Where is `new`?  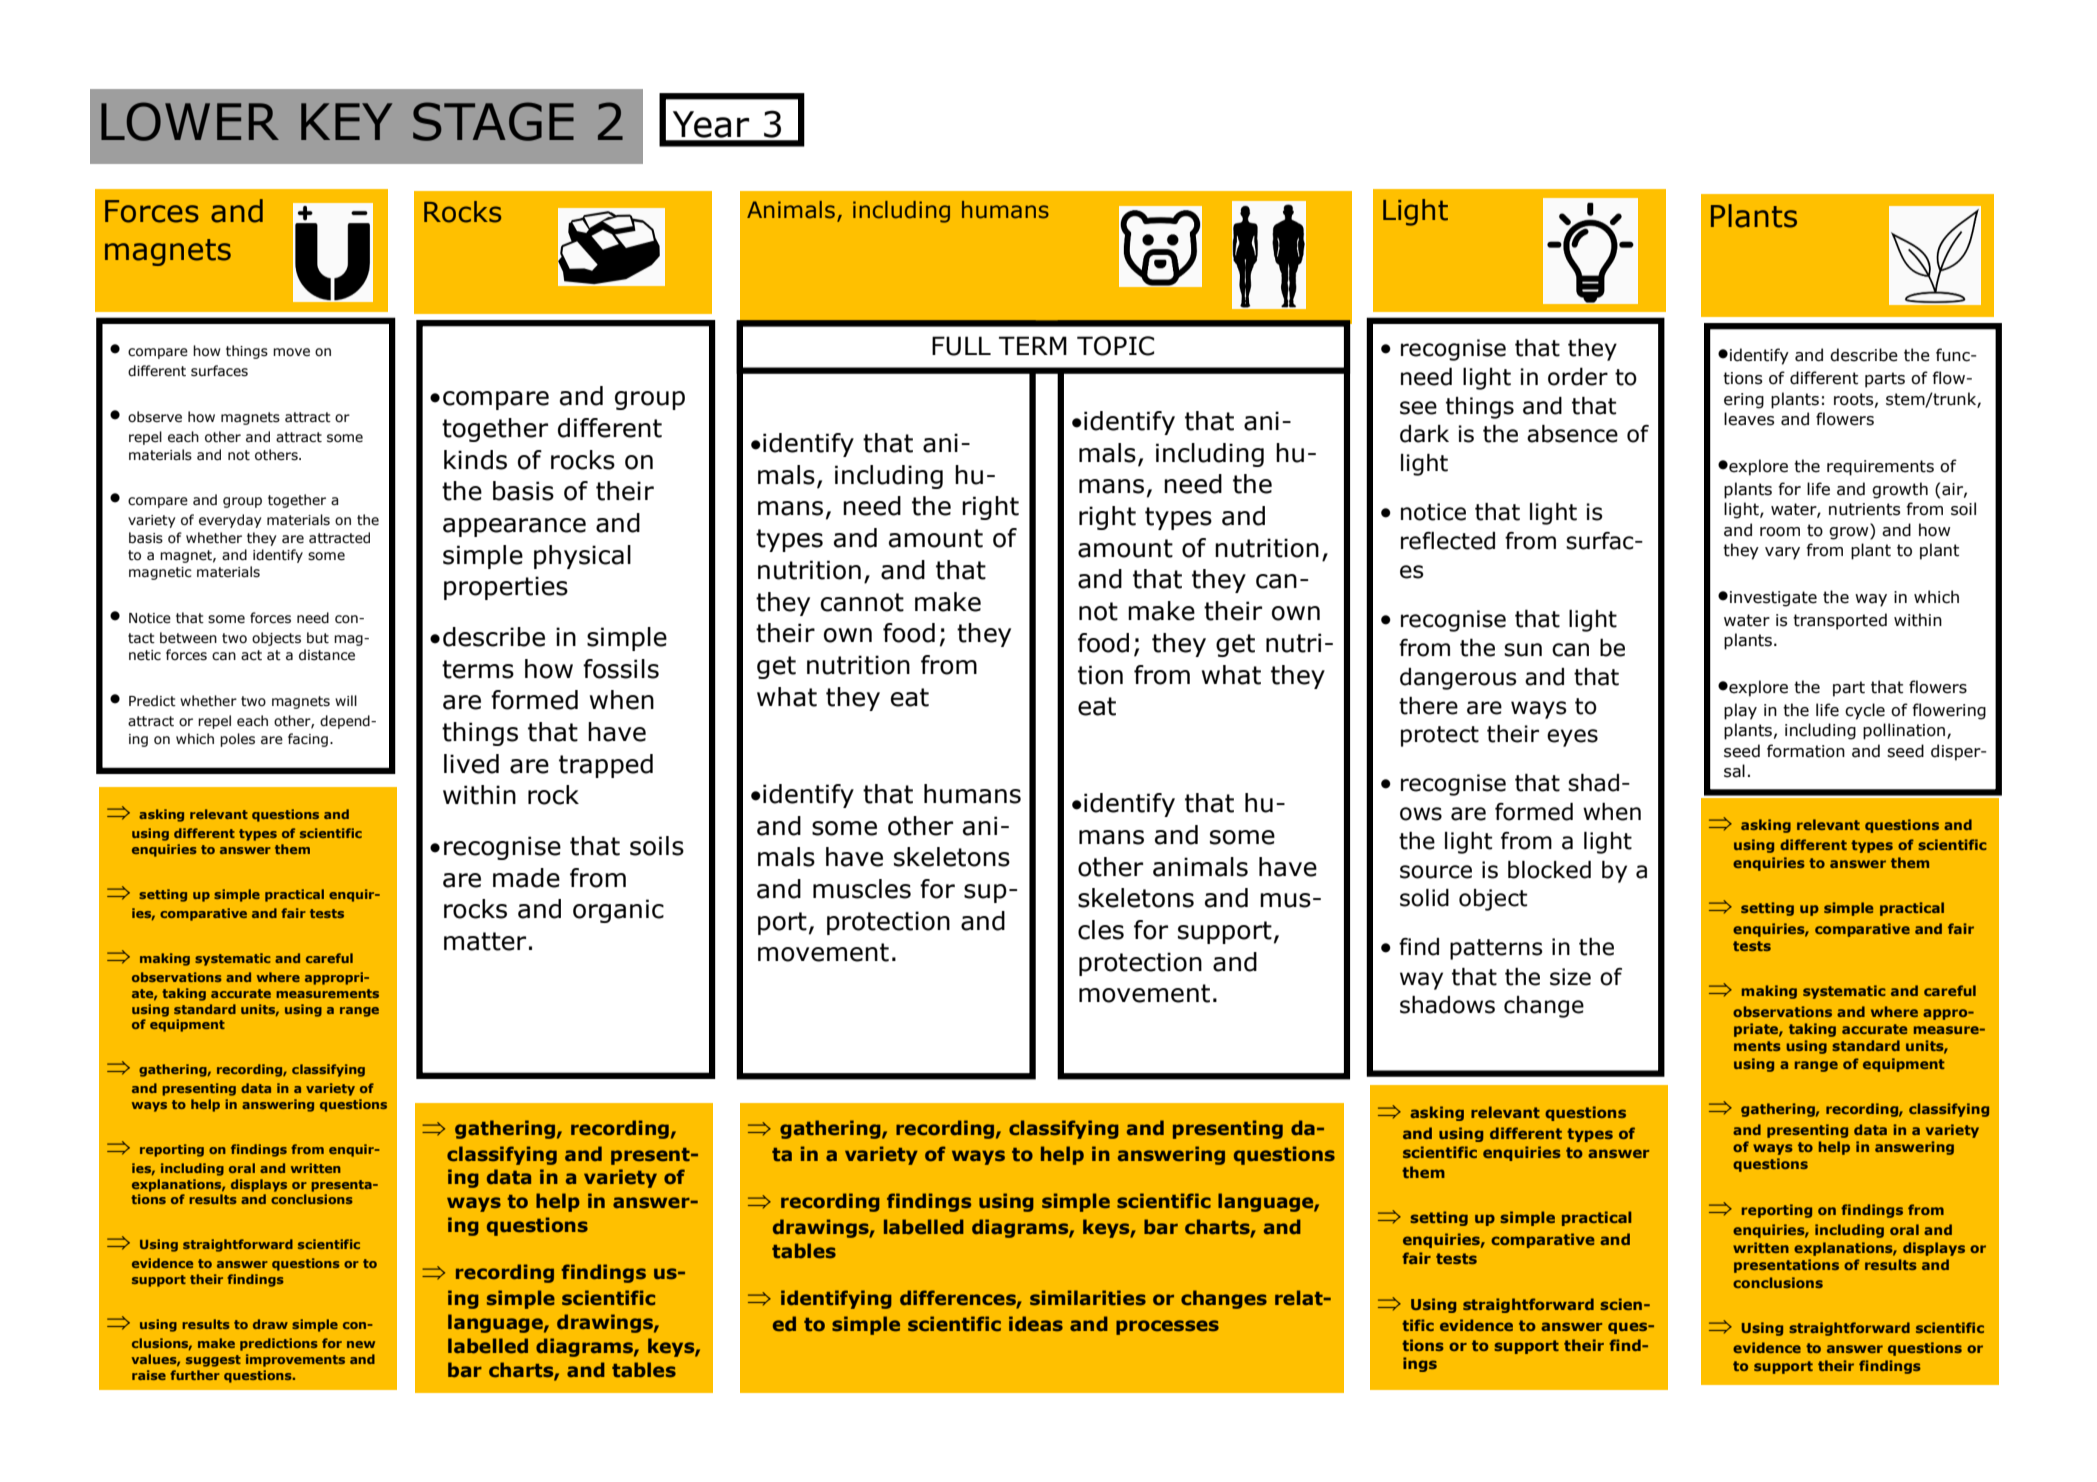 new is located at coordinates (361, 1344).
